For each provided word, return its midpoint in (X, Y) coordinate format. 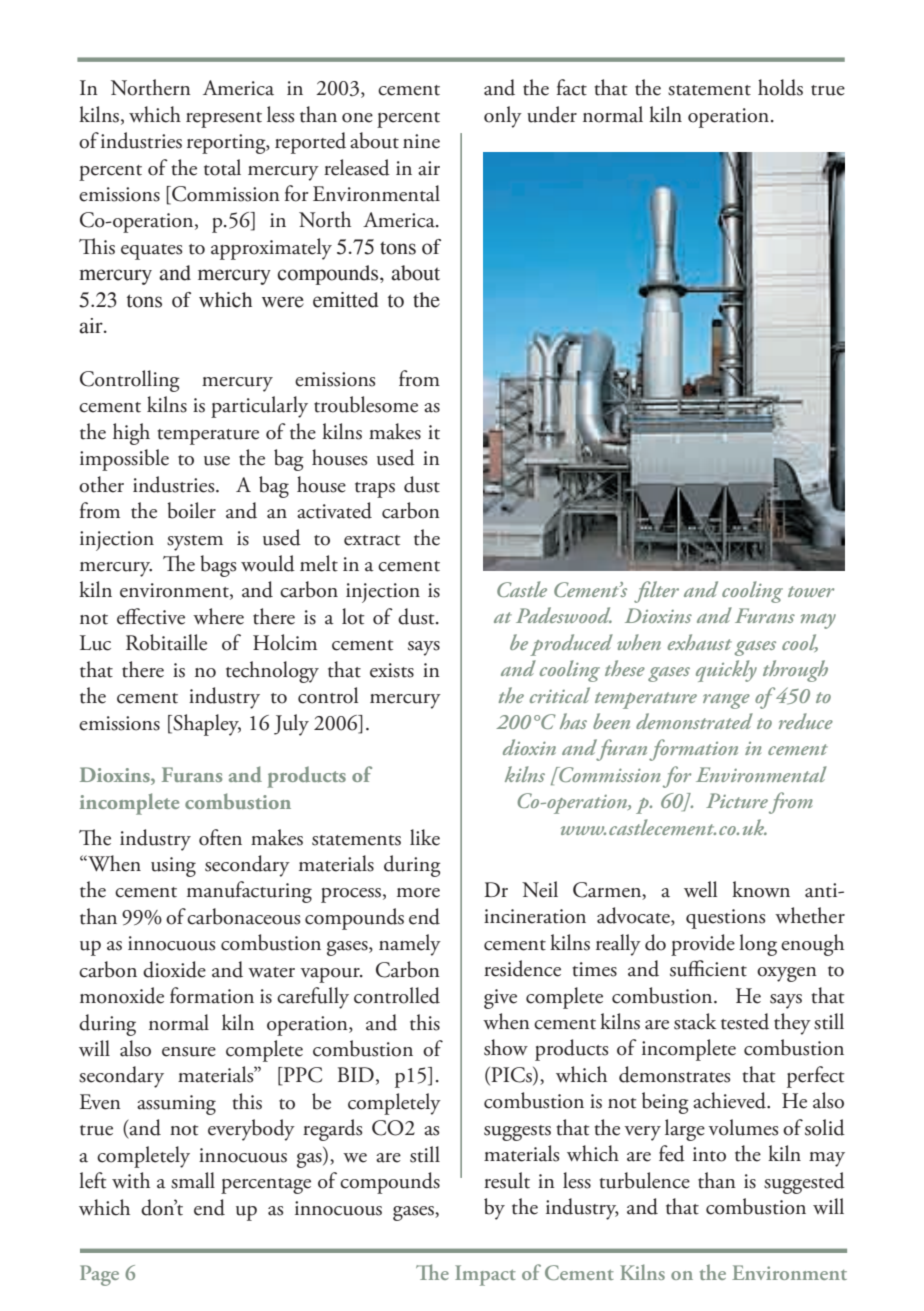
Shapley (206, 725)
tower (811, 591)
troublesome (366, 404)
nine (421, 141)
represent (224, 120)
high (131, 434)
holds (780, 87)
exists (392, 670)
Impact (485, 1275)
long (758, 945)
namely (410, 945)
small (193, 1180)
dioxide (174, 969)
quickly (726, 671)
